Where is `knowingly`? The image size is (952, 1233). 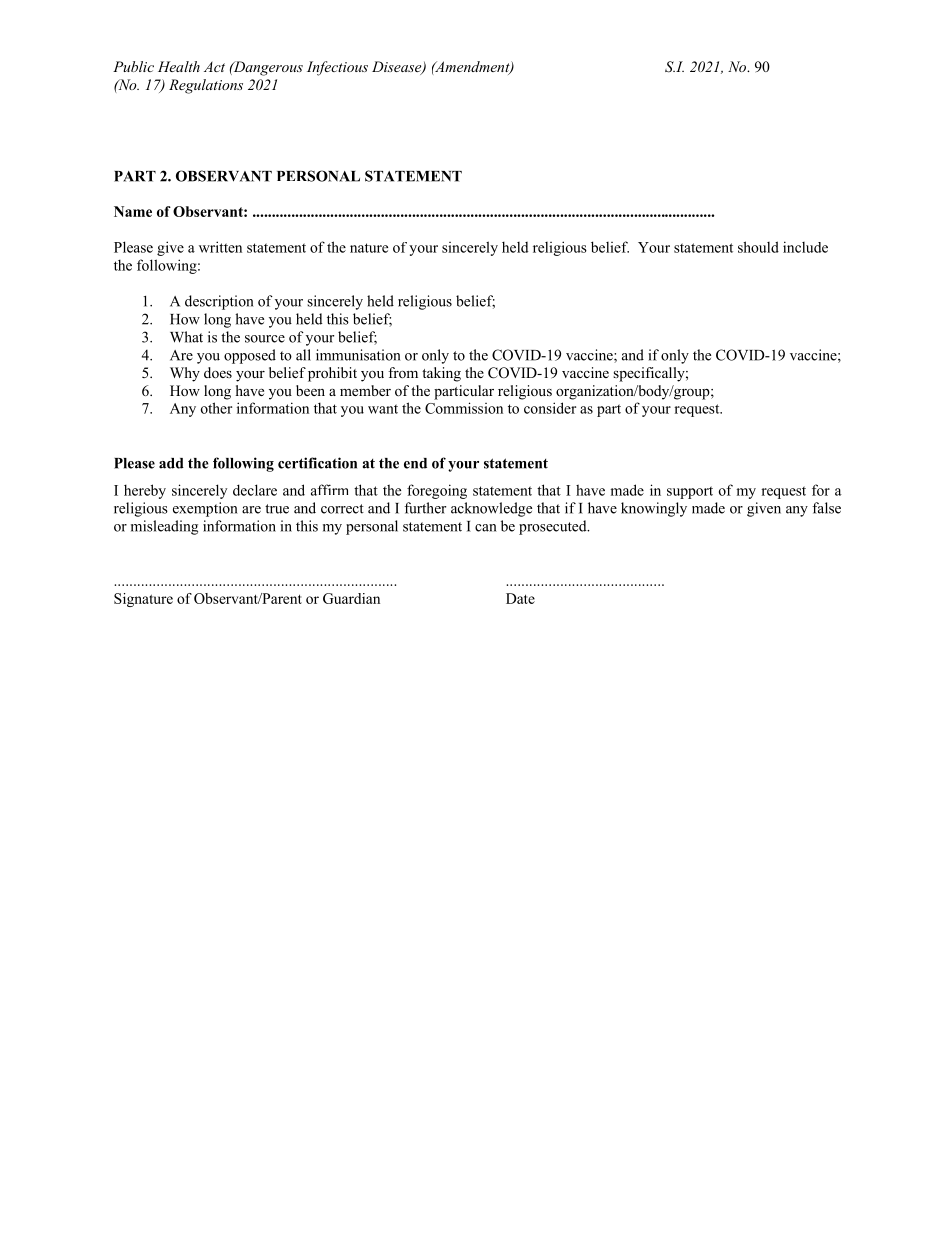
knowingly is located at coordinates (654, 509).
